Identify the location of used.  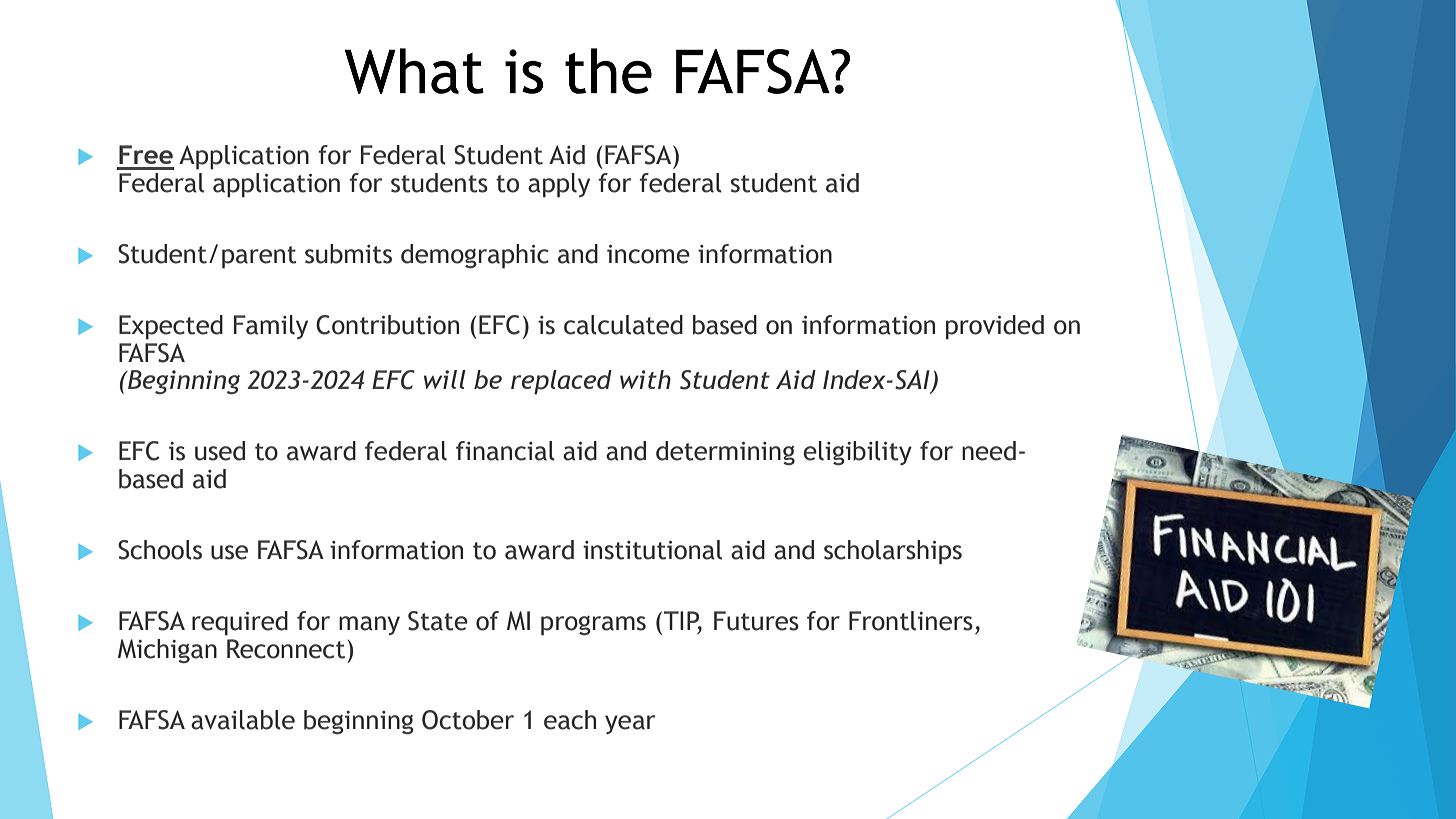
(220, 451).
